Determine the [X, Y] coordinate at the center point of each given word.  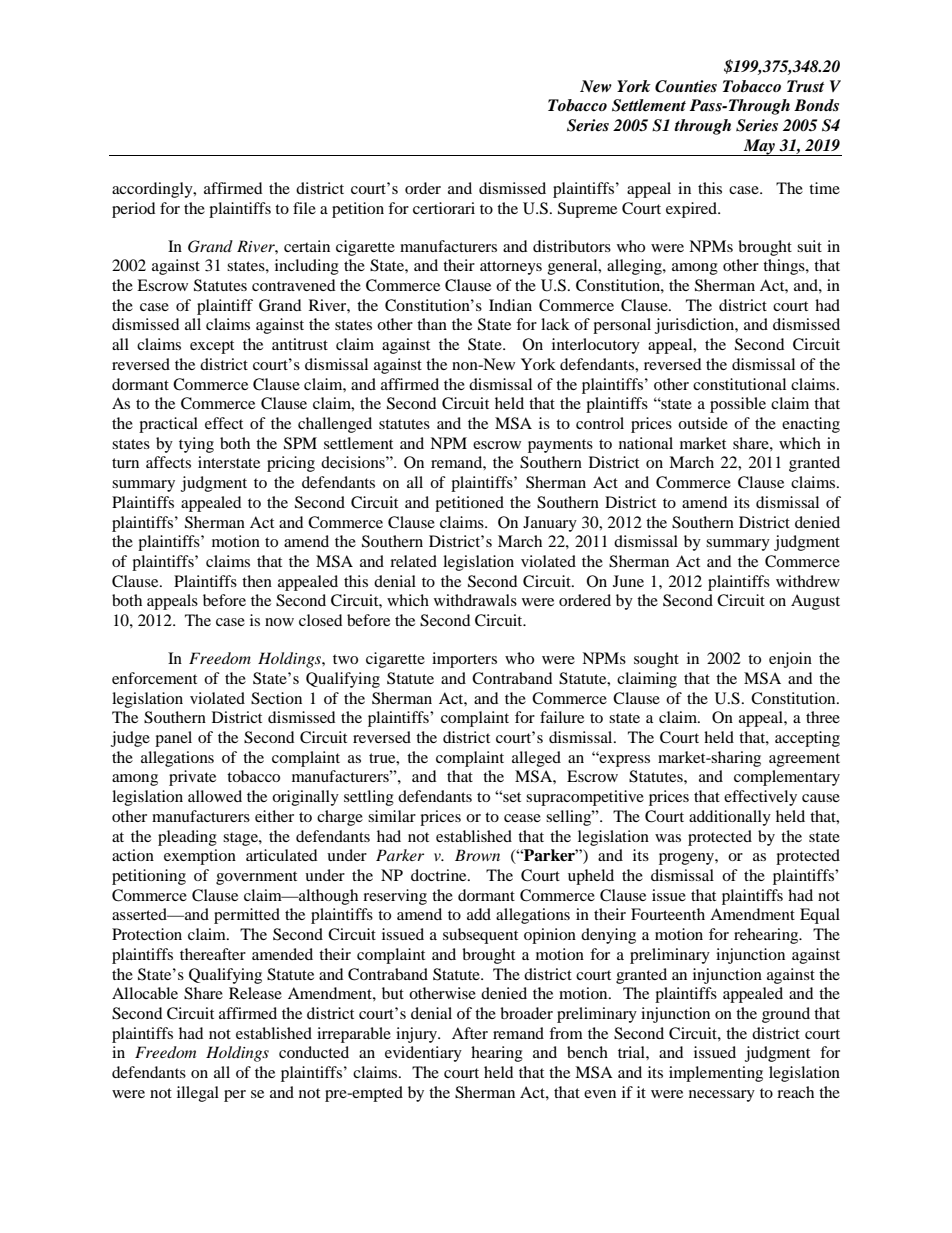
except [212, 347]
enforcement [154, 678]
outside [703, 423]
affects [168, 462]
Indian [510, 305]
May [759, 147]
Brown [477, 855]
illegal [198, 1094]
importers [464, 660]
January [550, 524]
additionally [730, 818]
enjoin [790, 660]
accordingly [153, 190]
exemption [200, 857]
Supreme [587, 210]
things [785, 267]
